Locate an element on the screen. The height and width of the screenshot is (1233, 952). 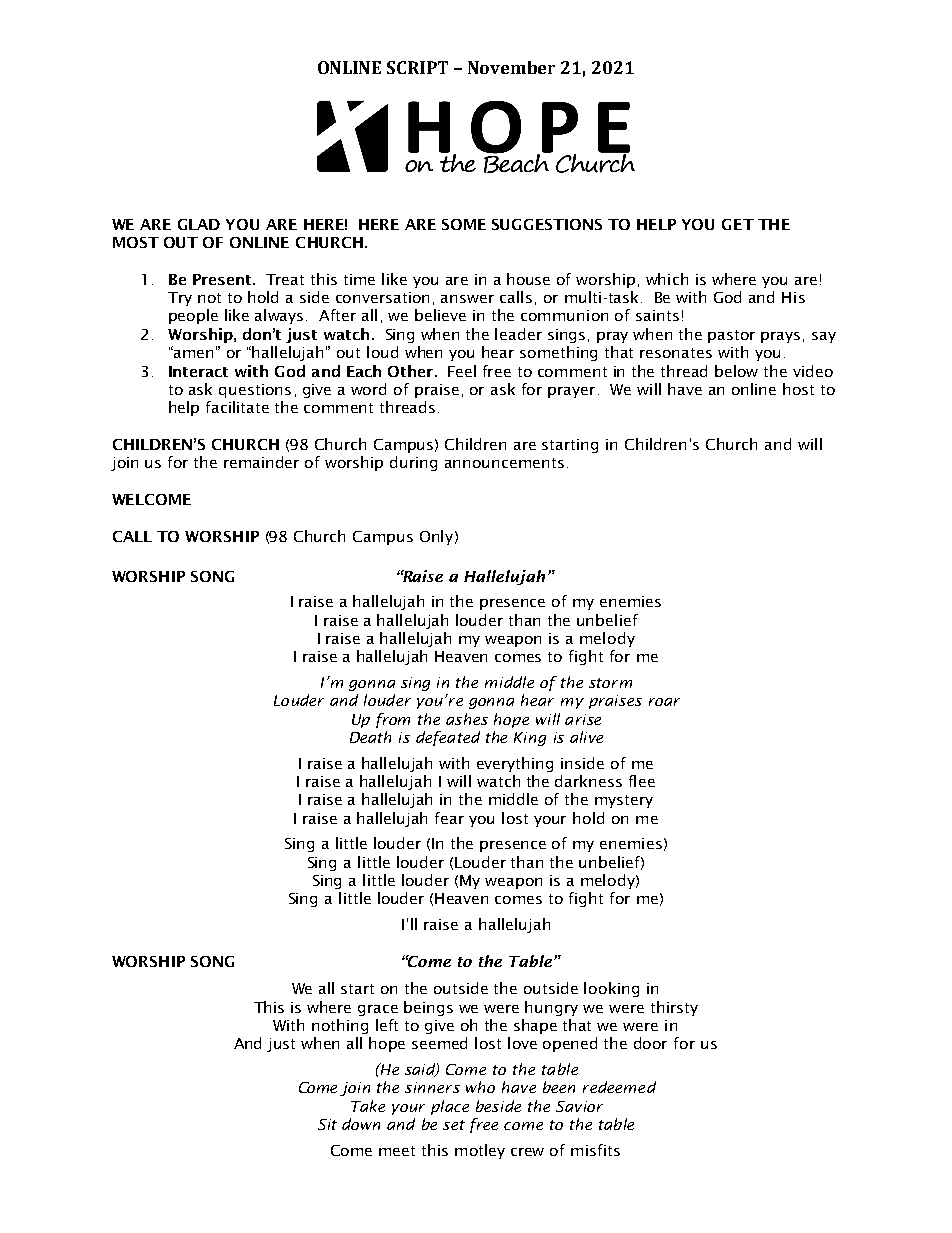
Sit is located at coordinates (327, 1124).
